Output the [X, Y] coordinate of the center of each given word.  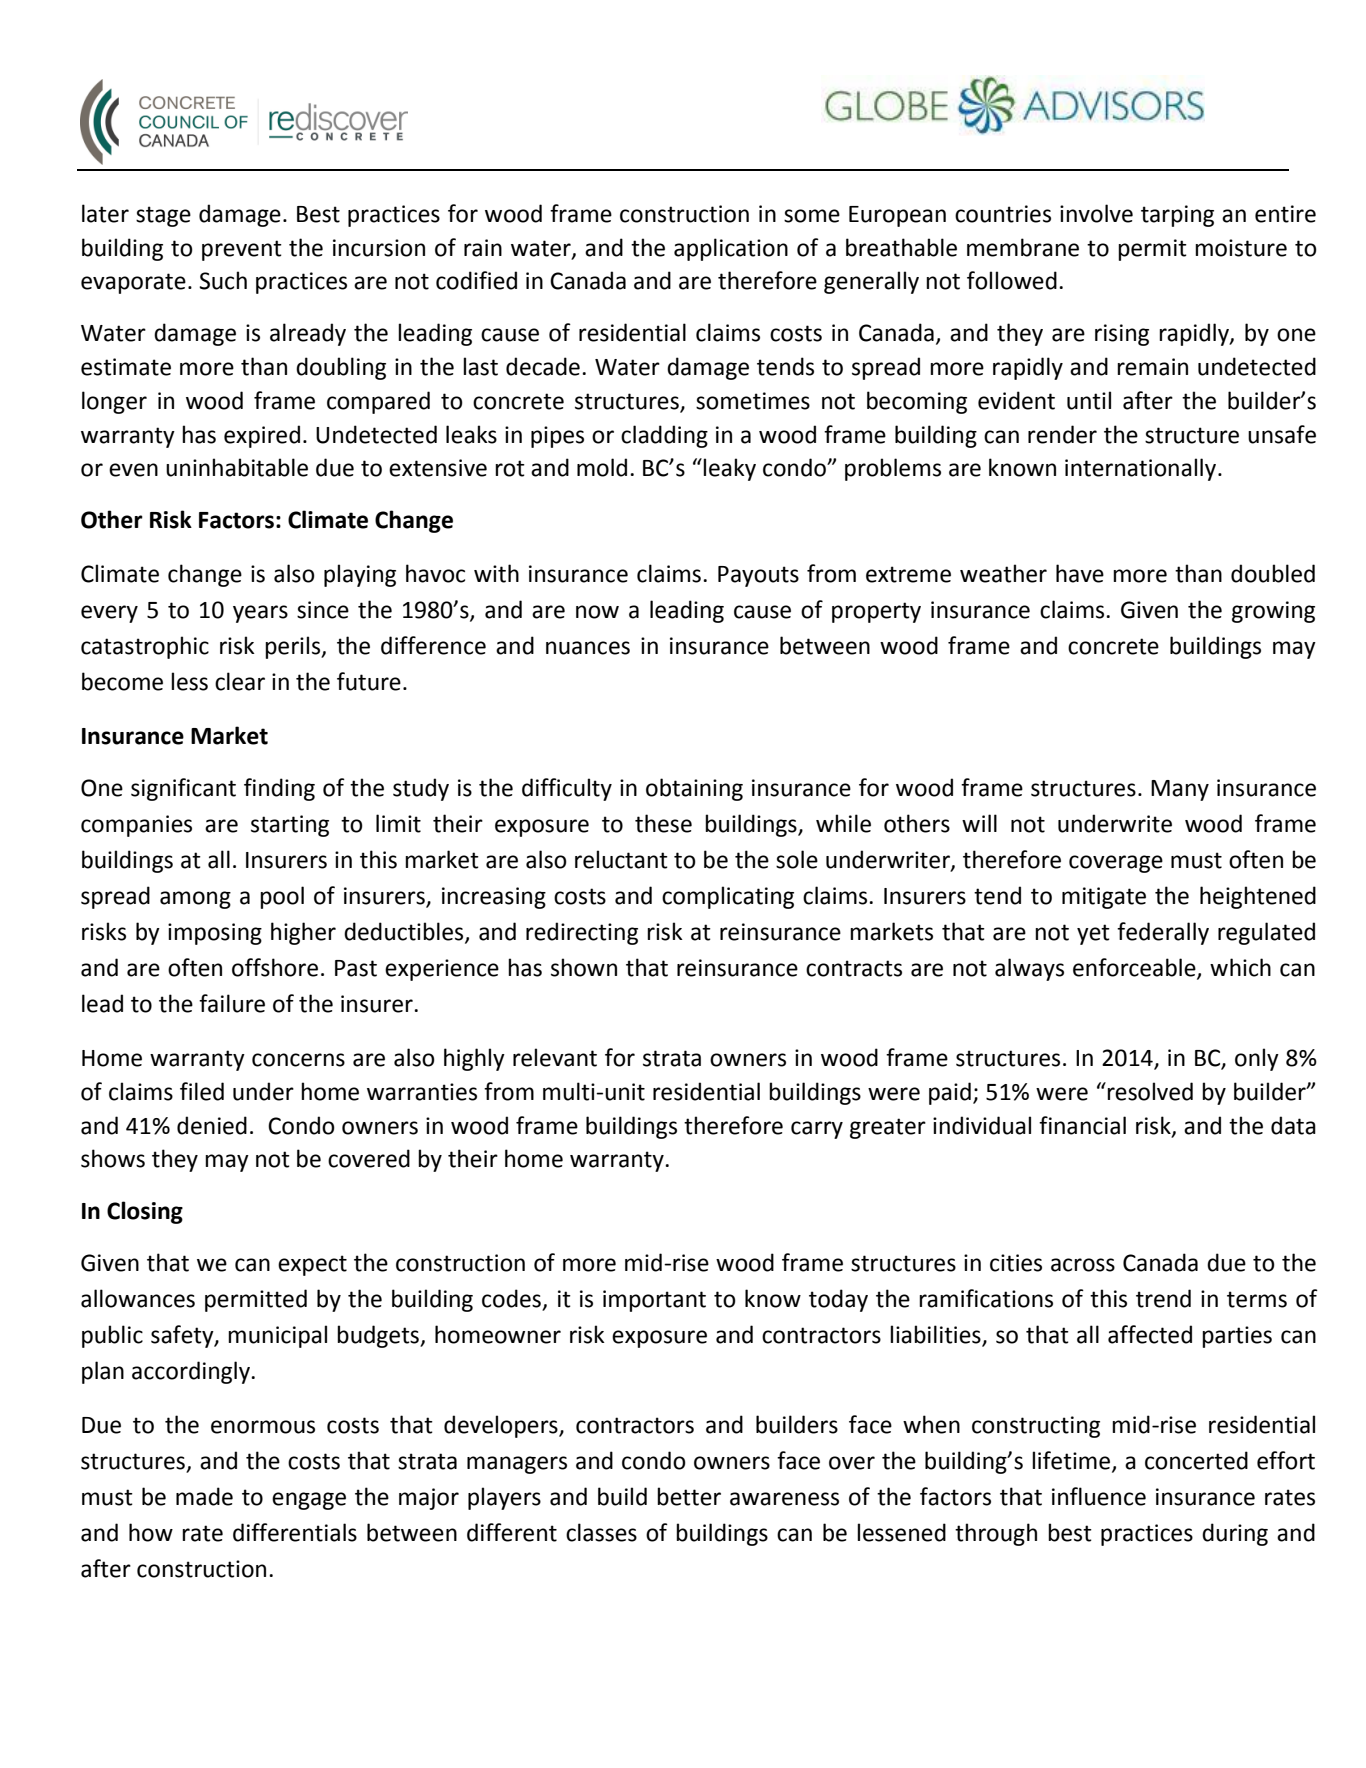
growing [1273, 612]
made [204, 1496]
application [731, 249]
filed [202, 1091]
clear [240, 681]
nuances [588, 648]
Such [223, 280]
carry [817, 1130]
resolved [1150, 1091]
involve [1096, 213]
